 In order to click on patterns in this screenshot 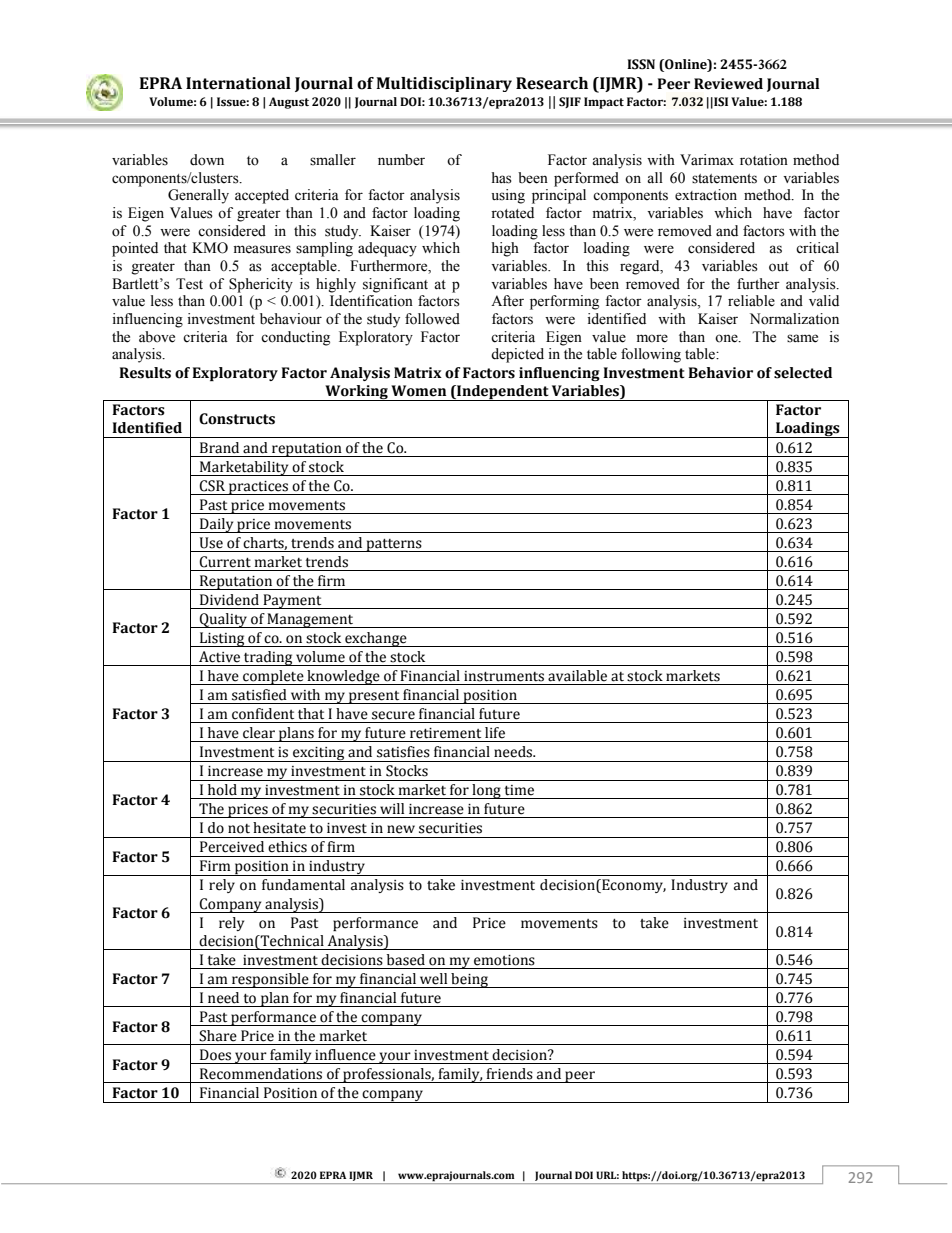, I will do `click(394, 545)`.
